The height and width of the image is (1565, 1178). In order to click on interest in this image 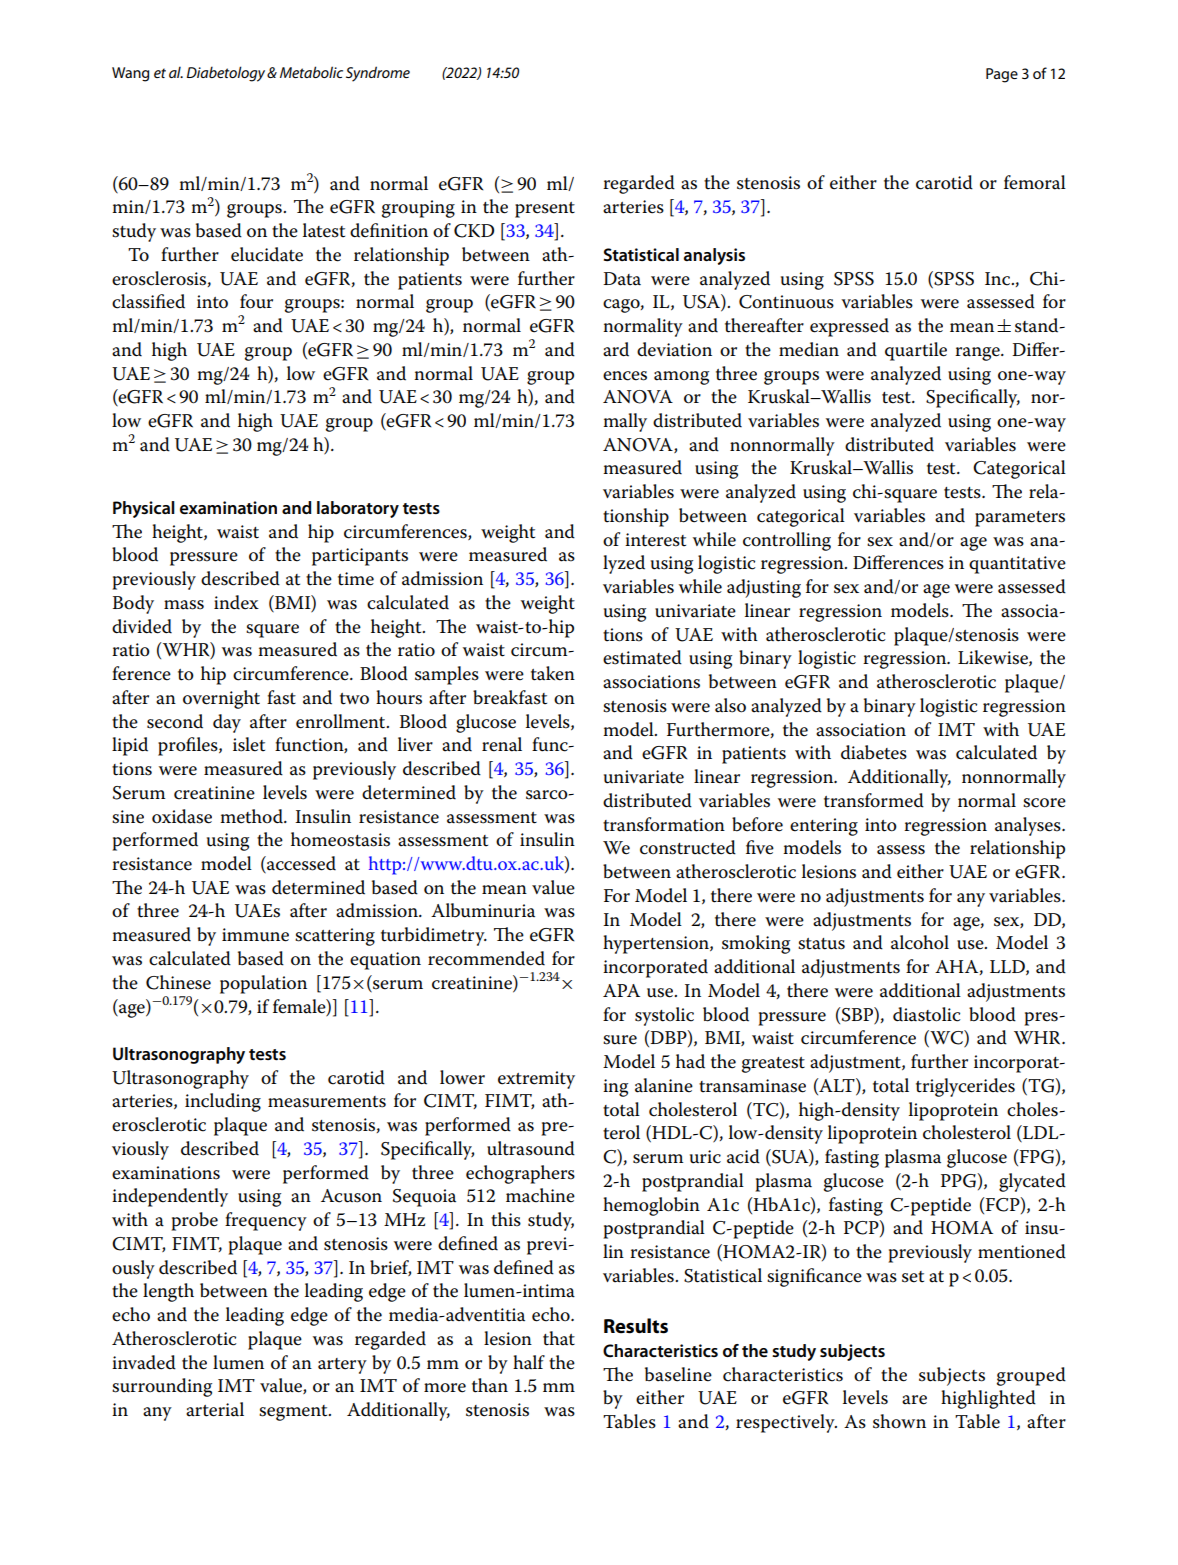, I will do `click(655, 540)`.
